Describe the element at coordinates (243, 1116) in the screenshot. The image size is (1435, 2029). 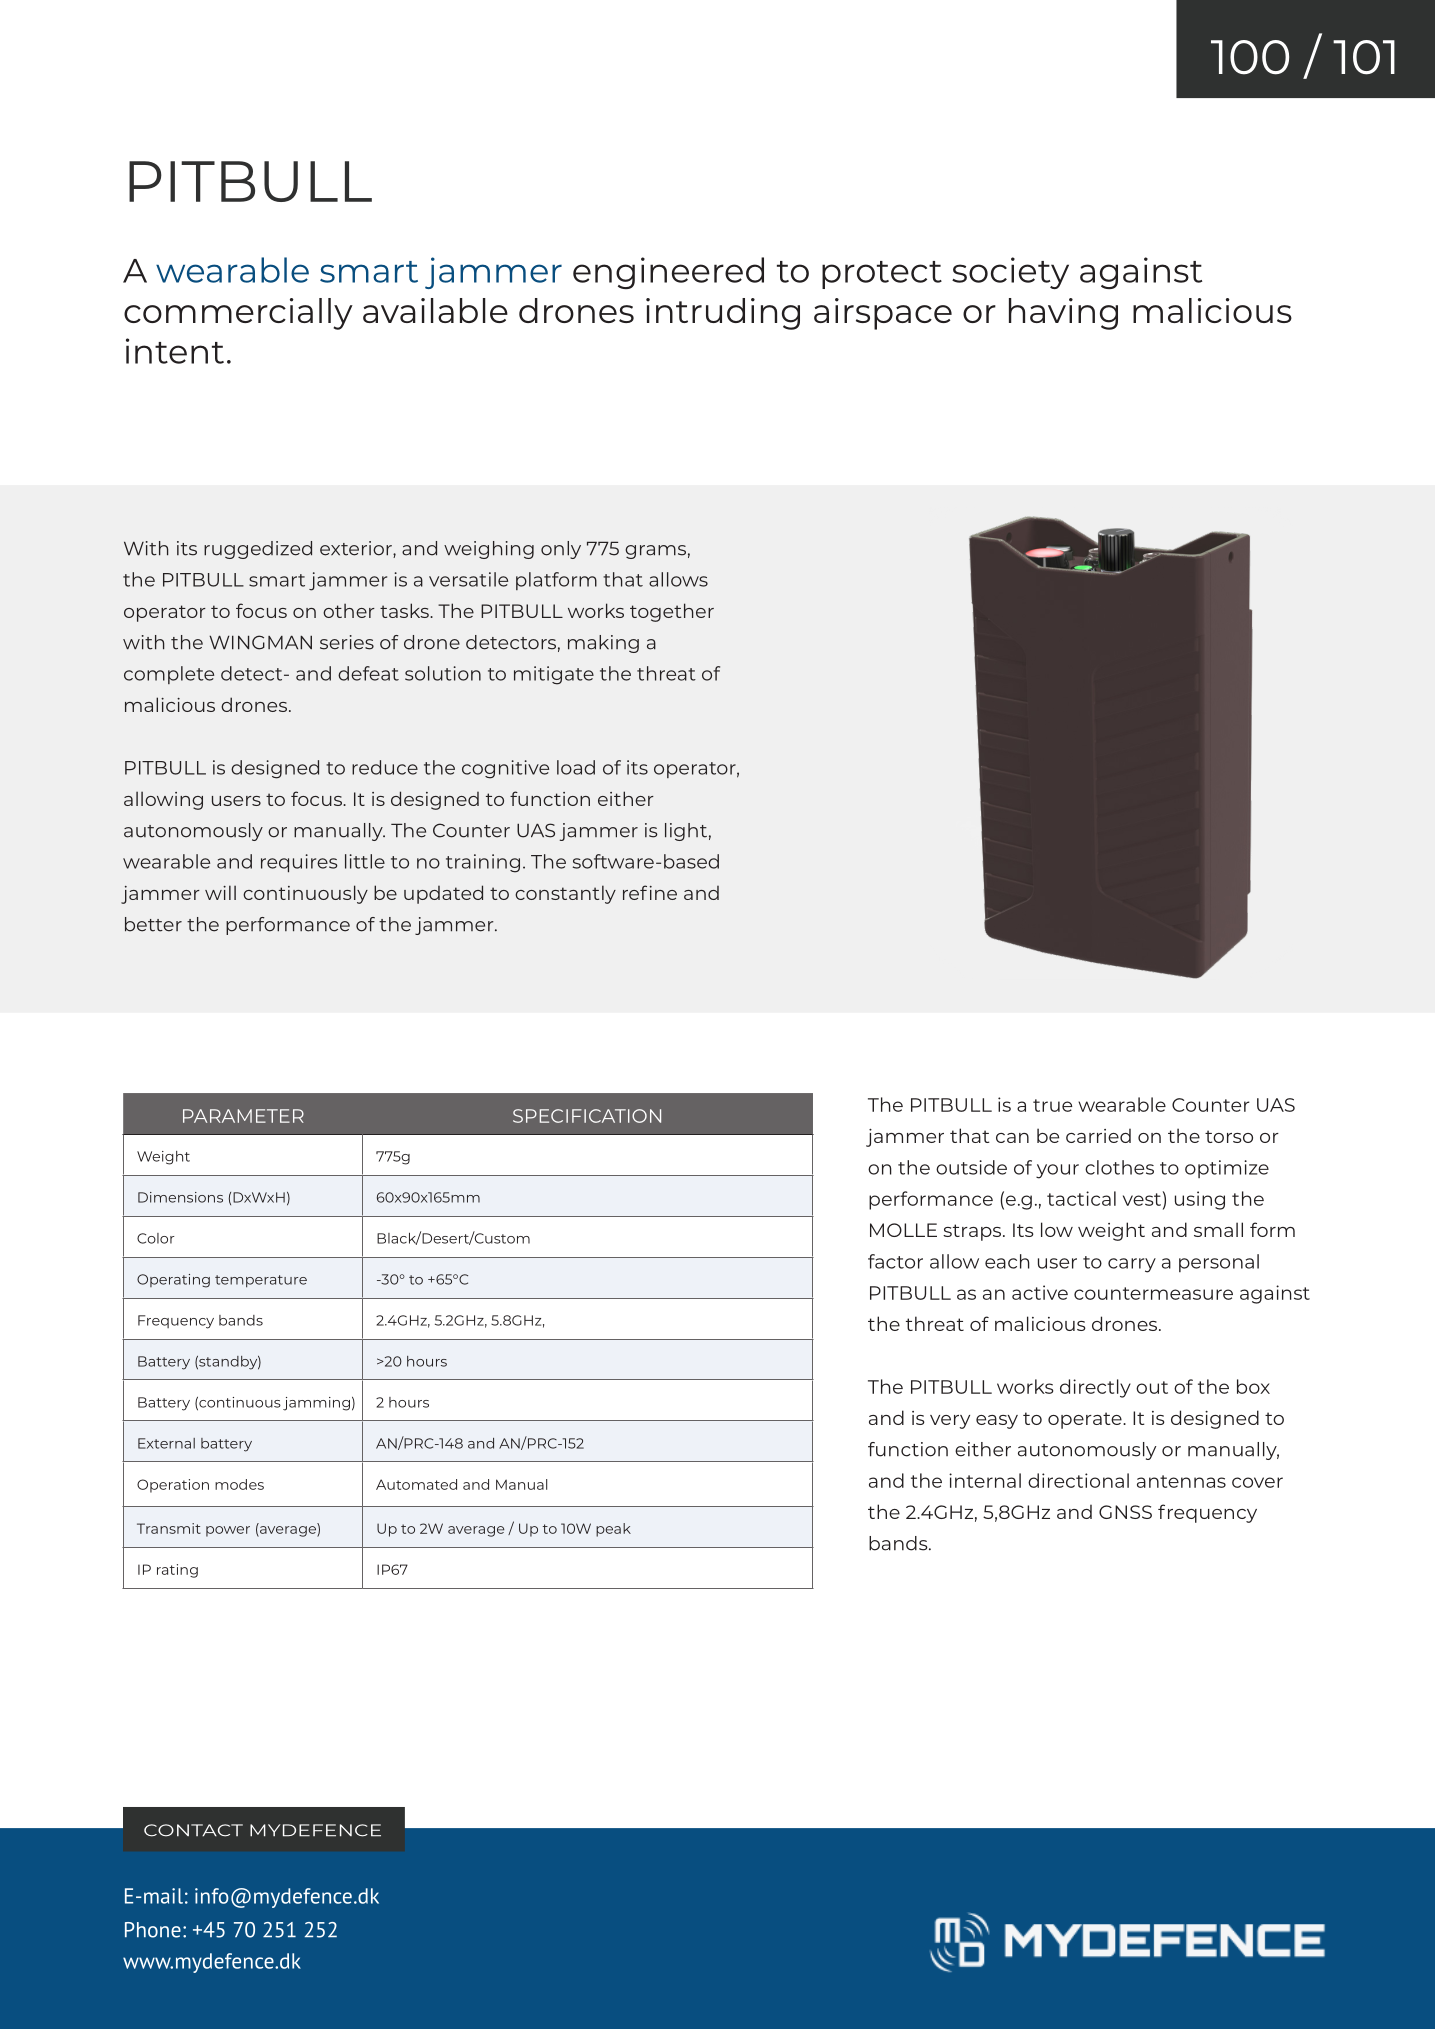
I see `PARAMETER` at that location.
